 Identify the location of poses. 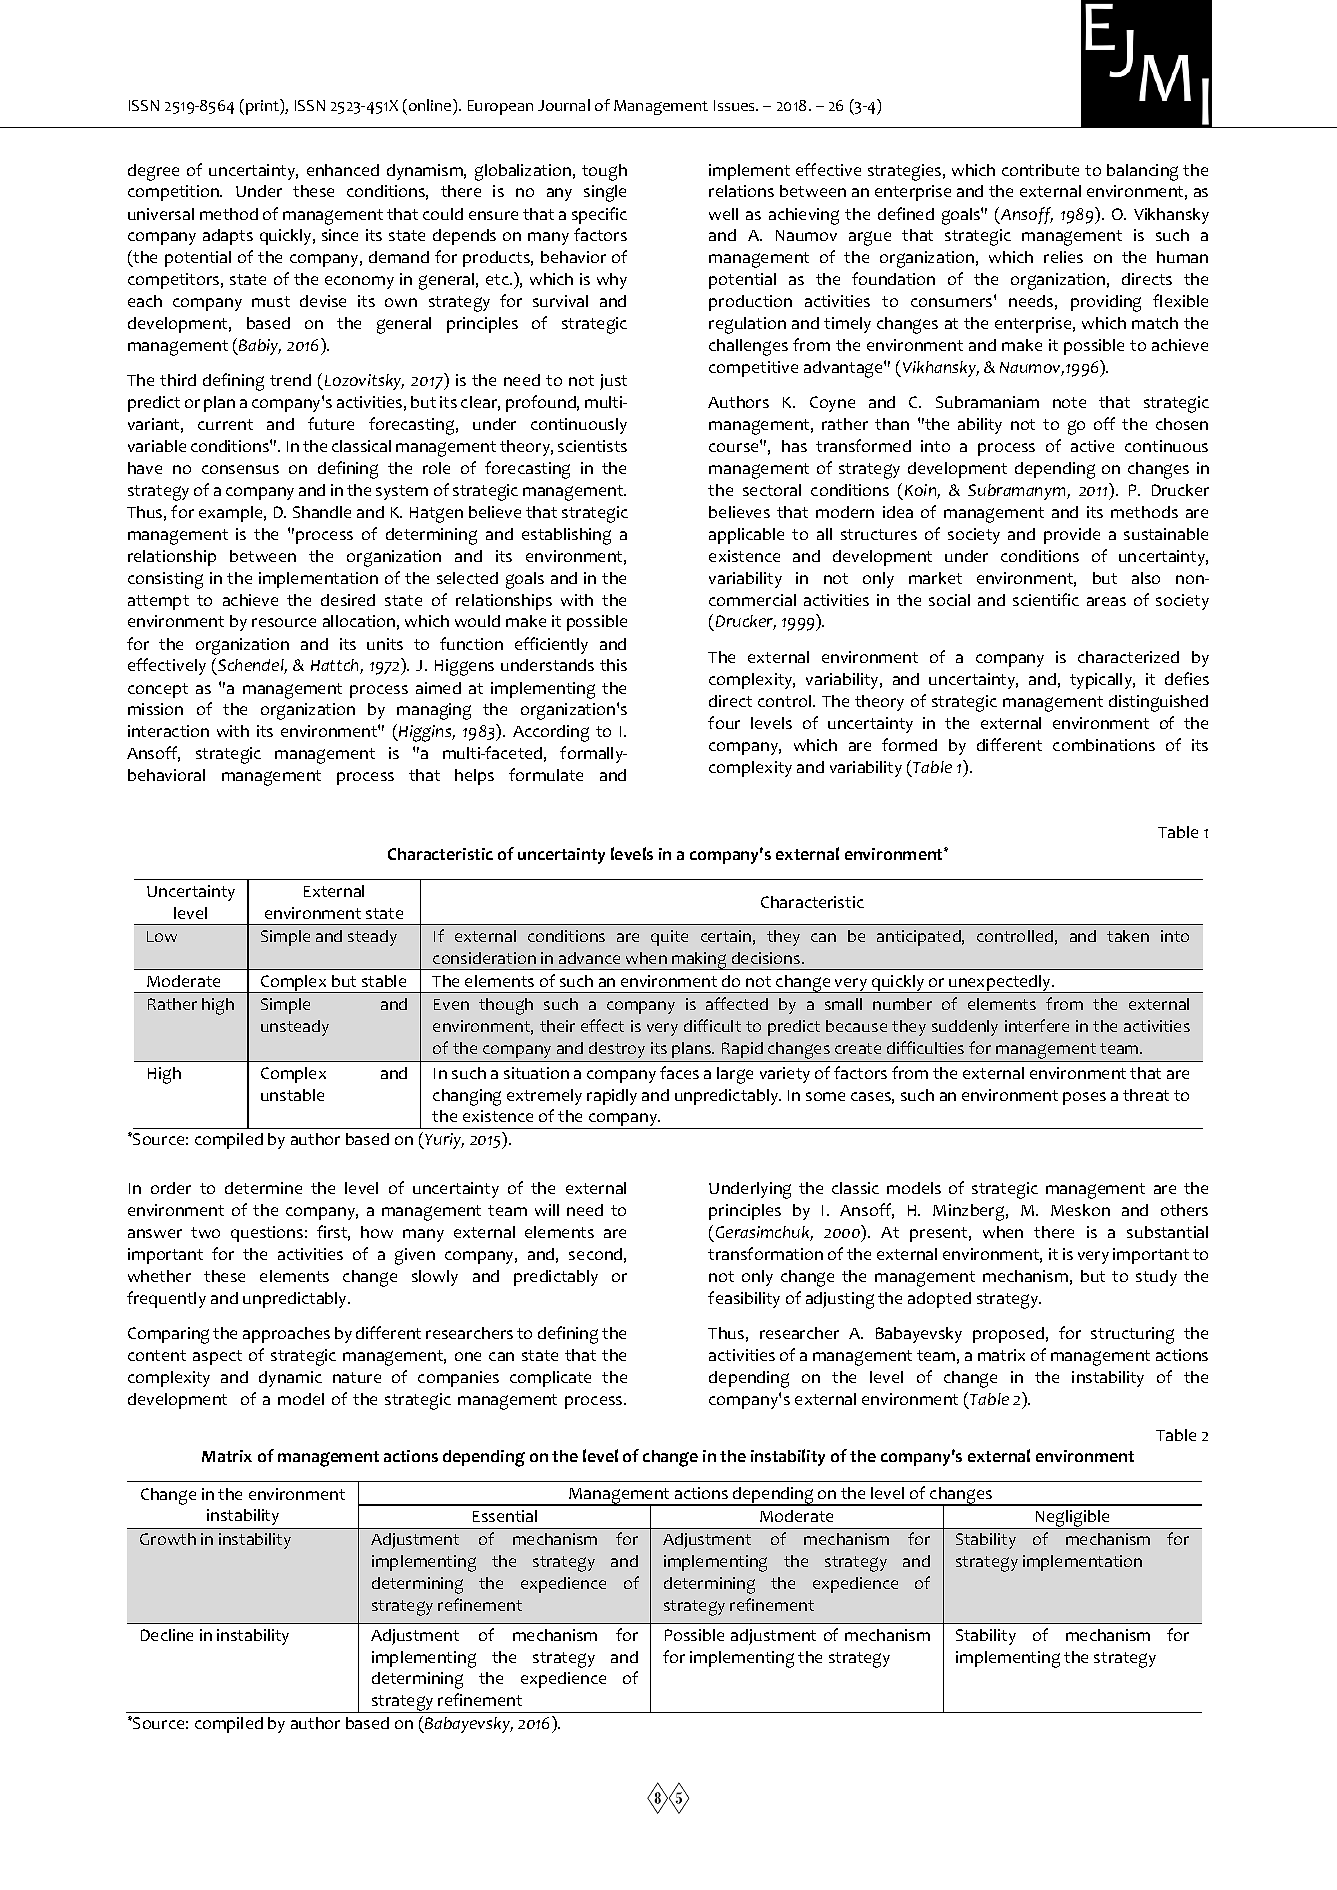
(1084, 1098).
